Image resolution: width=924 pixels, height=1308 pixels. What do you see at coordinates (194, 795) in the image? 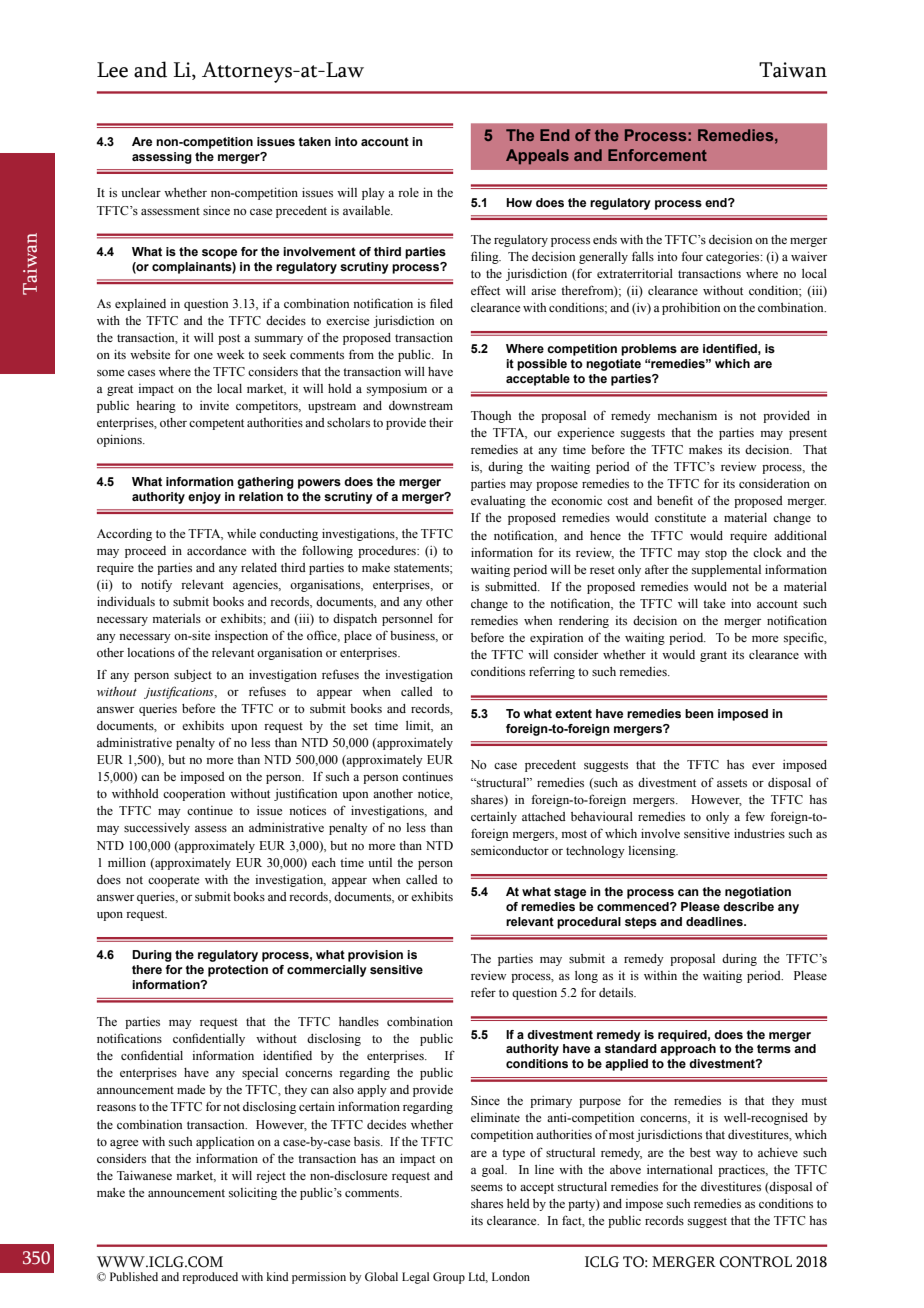
I see `cooperation` at bounding box center [194, 795].
